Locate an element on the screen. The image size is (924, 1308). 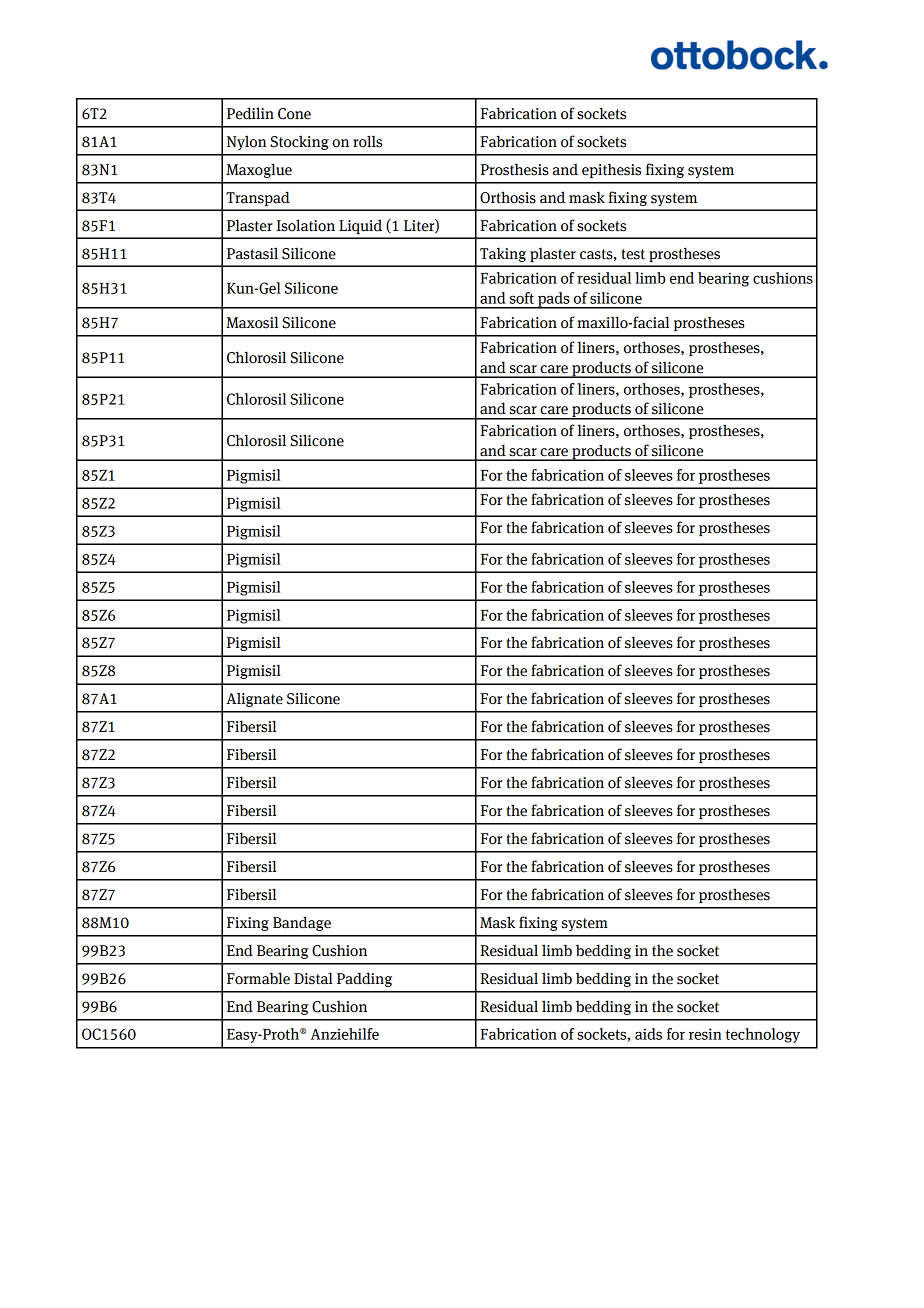
Prosthesis is located at coordinates (515, 169).
